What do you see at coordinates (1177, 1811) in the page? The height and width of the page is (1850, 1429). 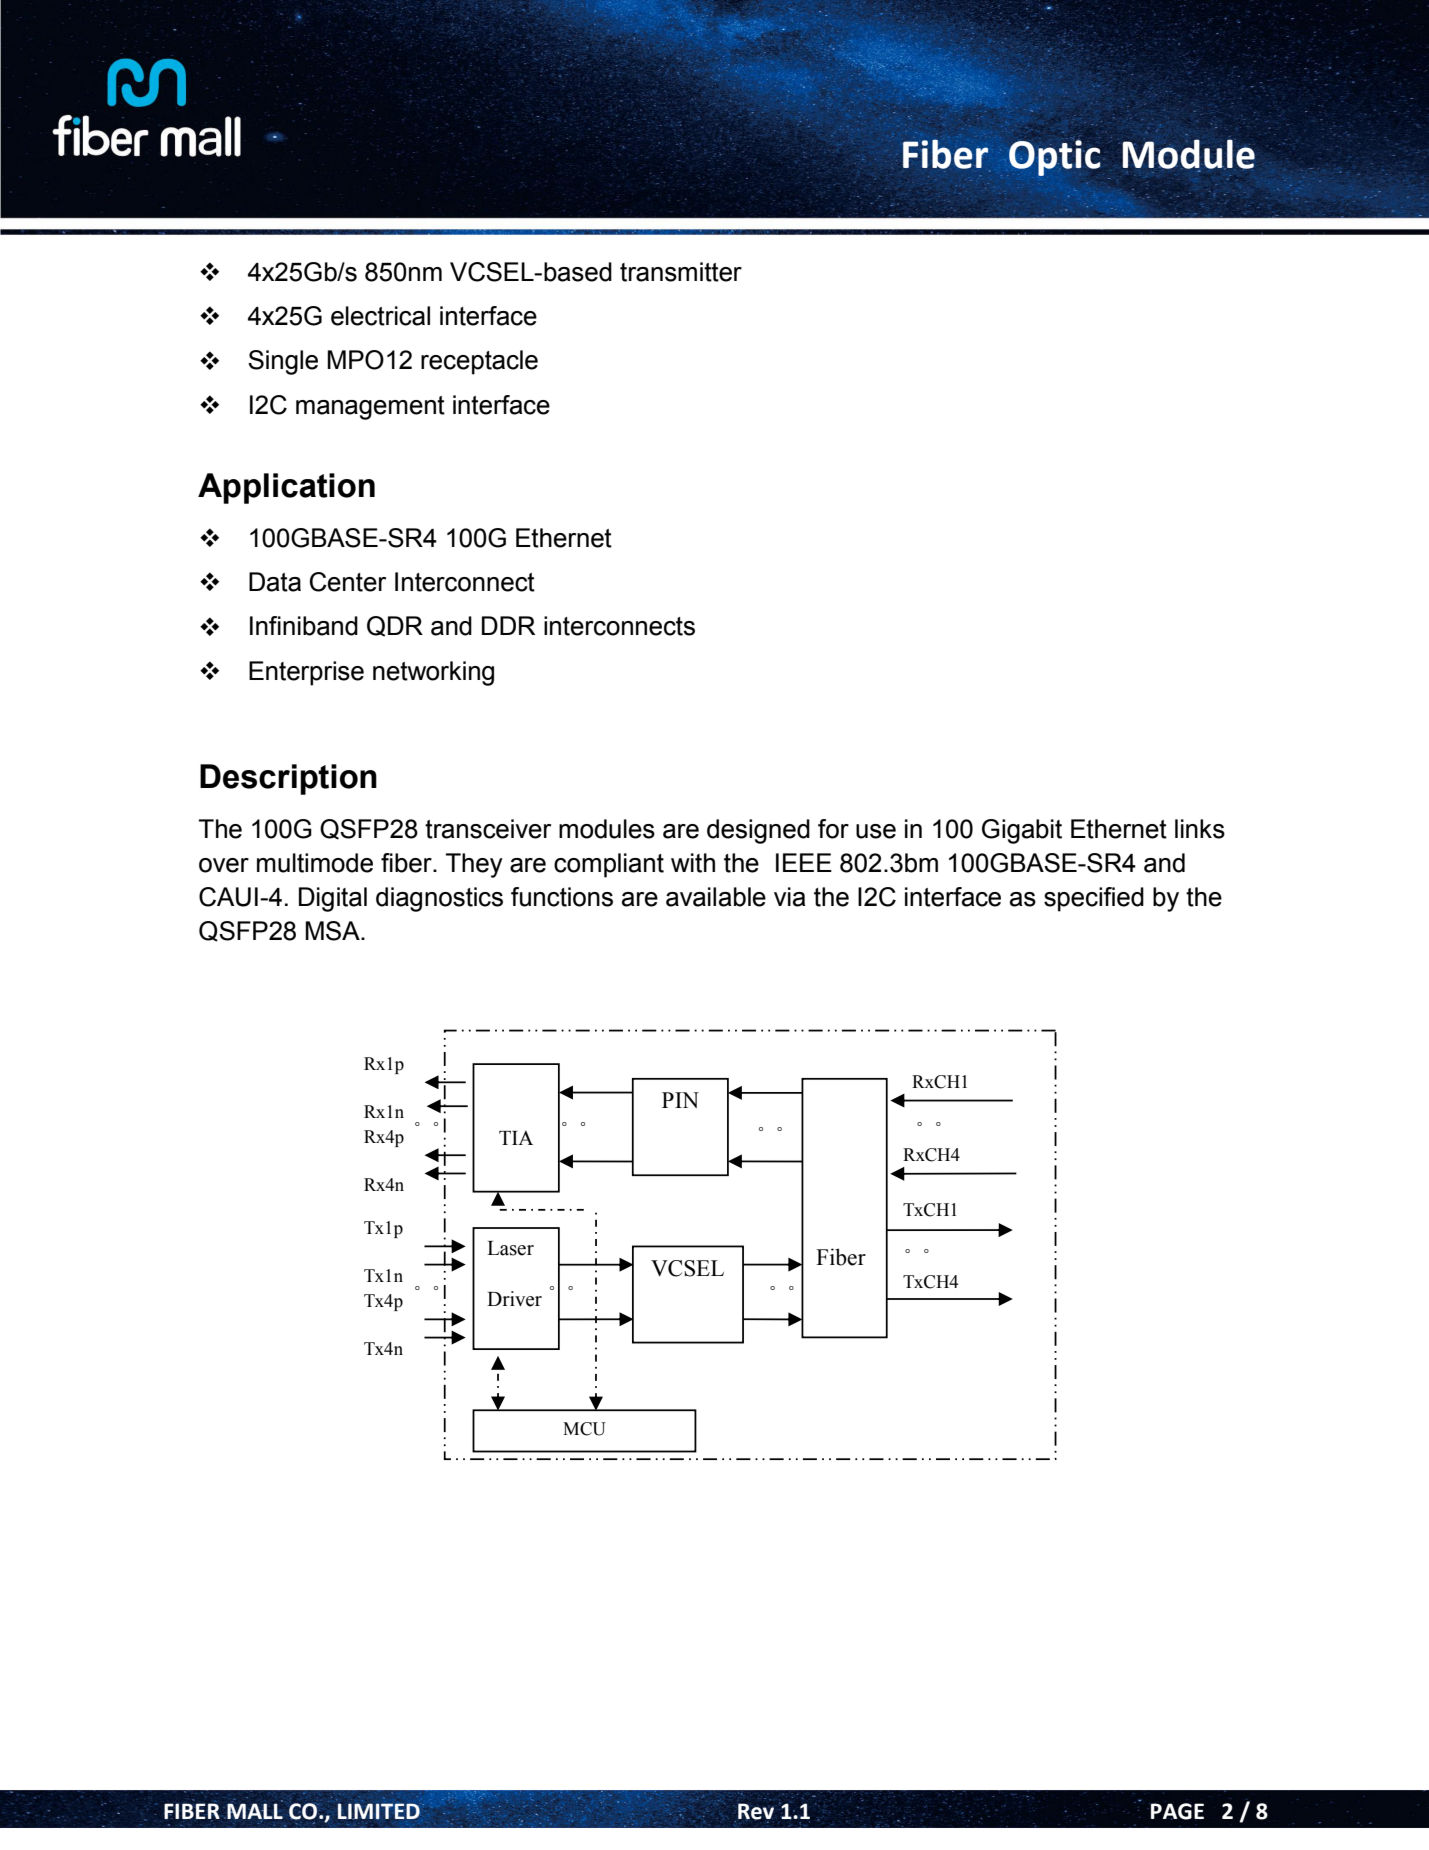 I see `PAGE` at bounding box center [1177, 1811].
